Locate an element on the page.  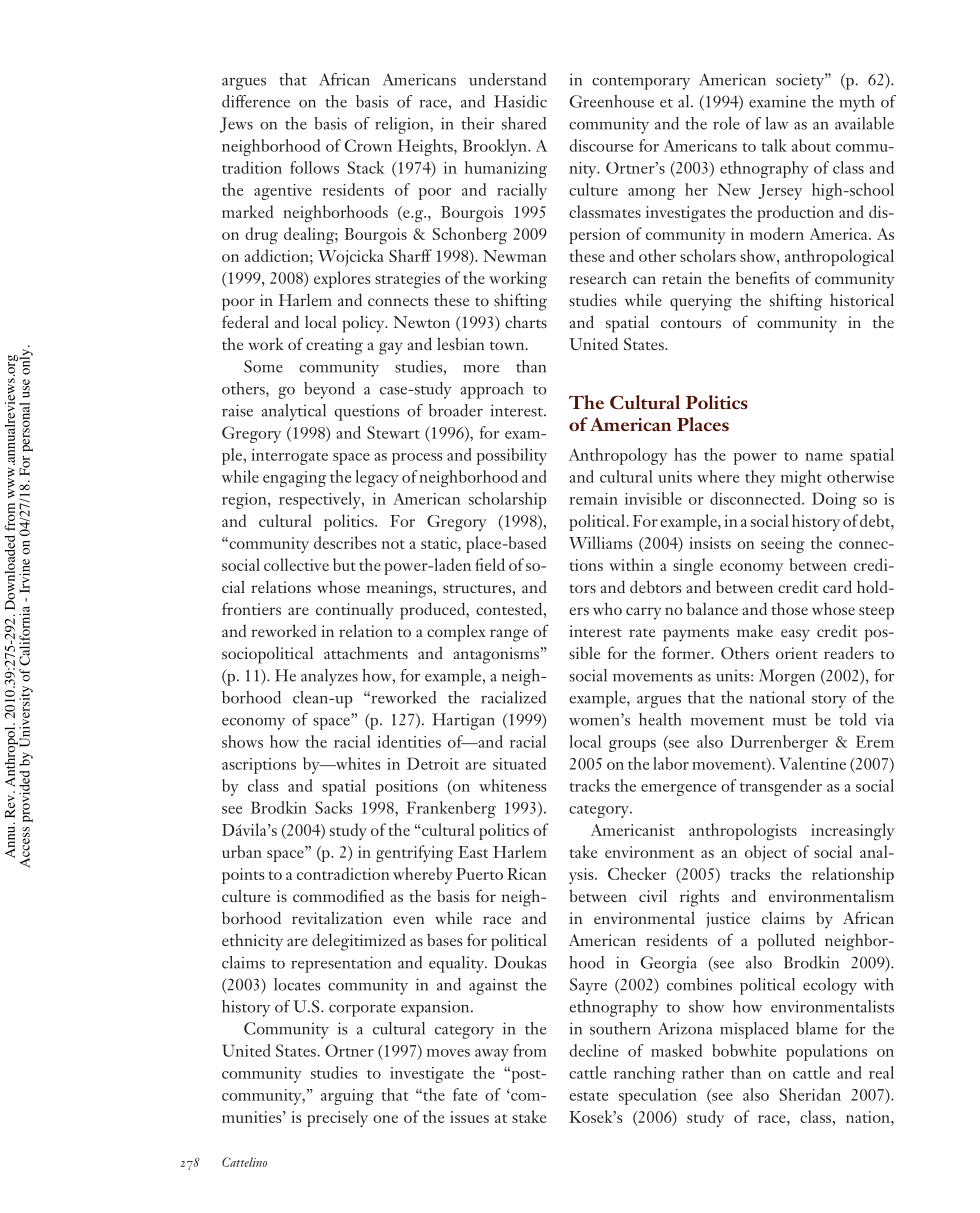
estate is located at coordinates (588, 1096).
